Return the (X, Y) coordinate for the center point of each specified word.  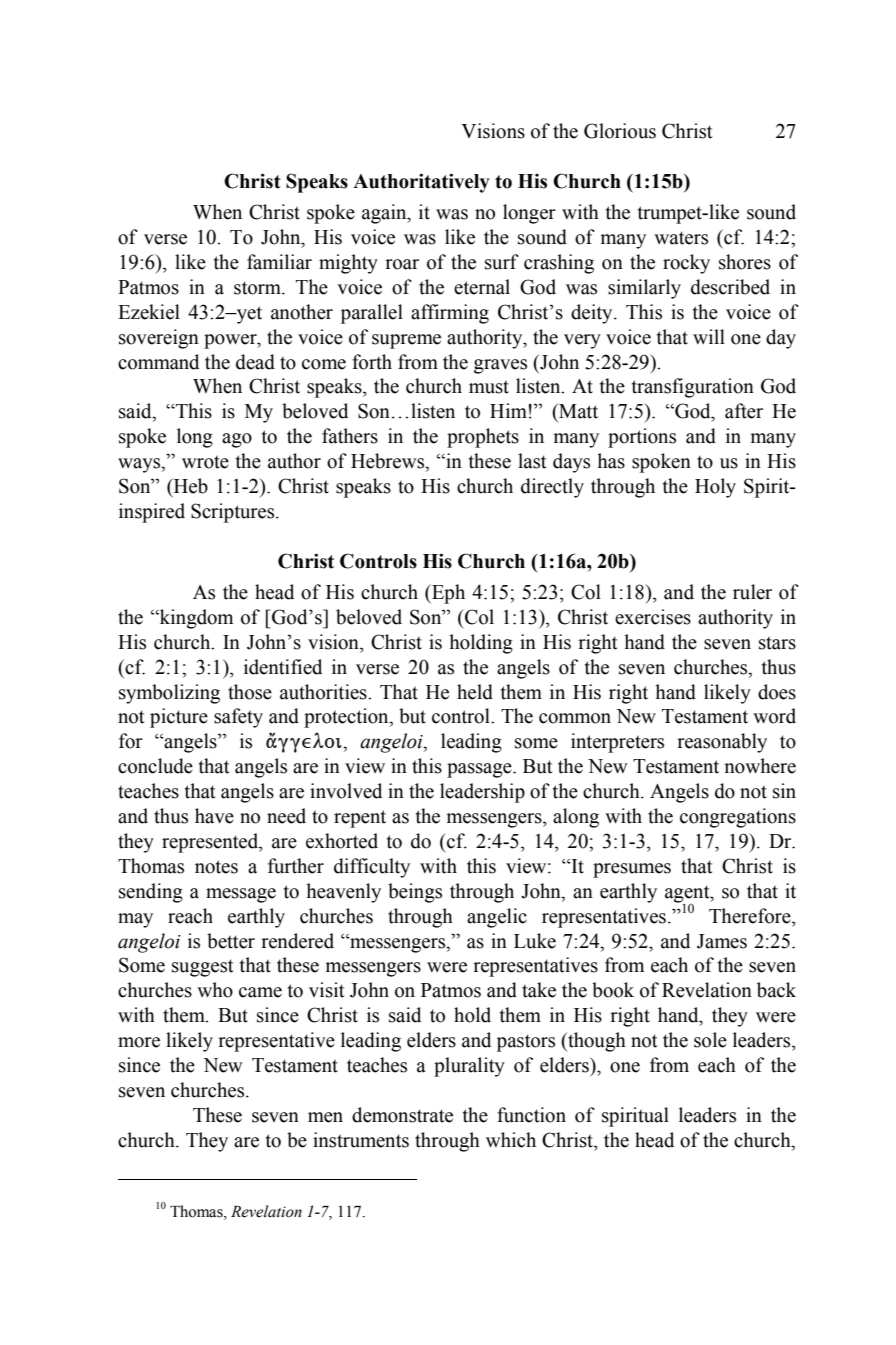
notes (216, 867)
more (139, 1042)
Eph (447, 594)
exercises (653, 617)
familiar (279, 262)
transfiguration (693, 388)
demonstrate (402, 1115)
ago (237, 440)
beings (415, 893)
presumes (632, 870)
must (489, 387)
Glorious (620, 131)
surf (502, 262)
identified (283, 667)
